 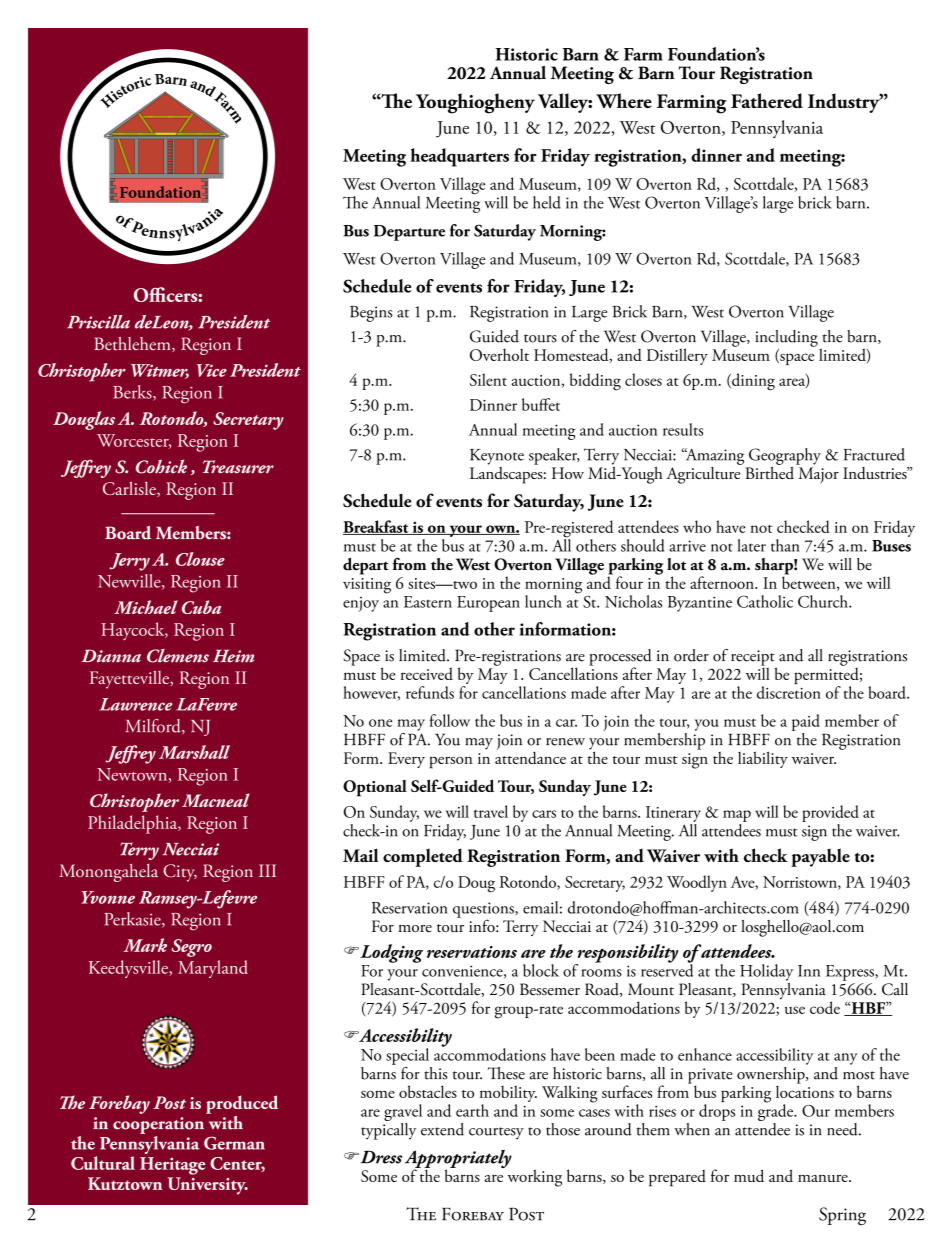 I want to click on University, so click(x=208, y=1186).
